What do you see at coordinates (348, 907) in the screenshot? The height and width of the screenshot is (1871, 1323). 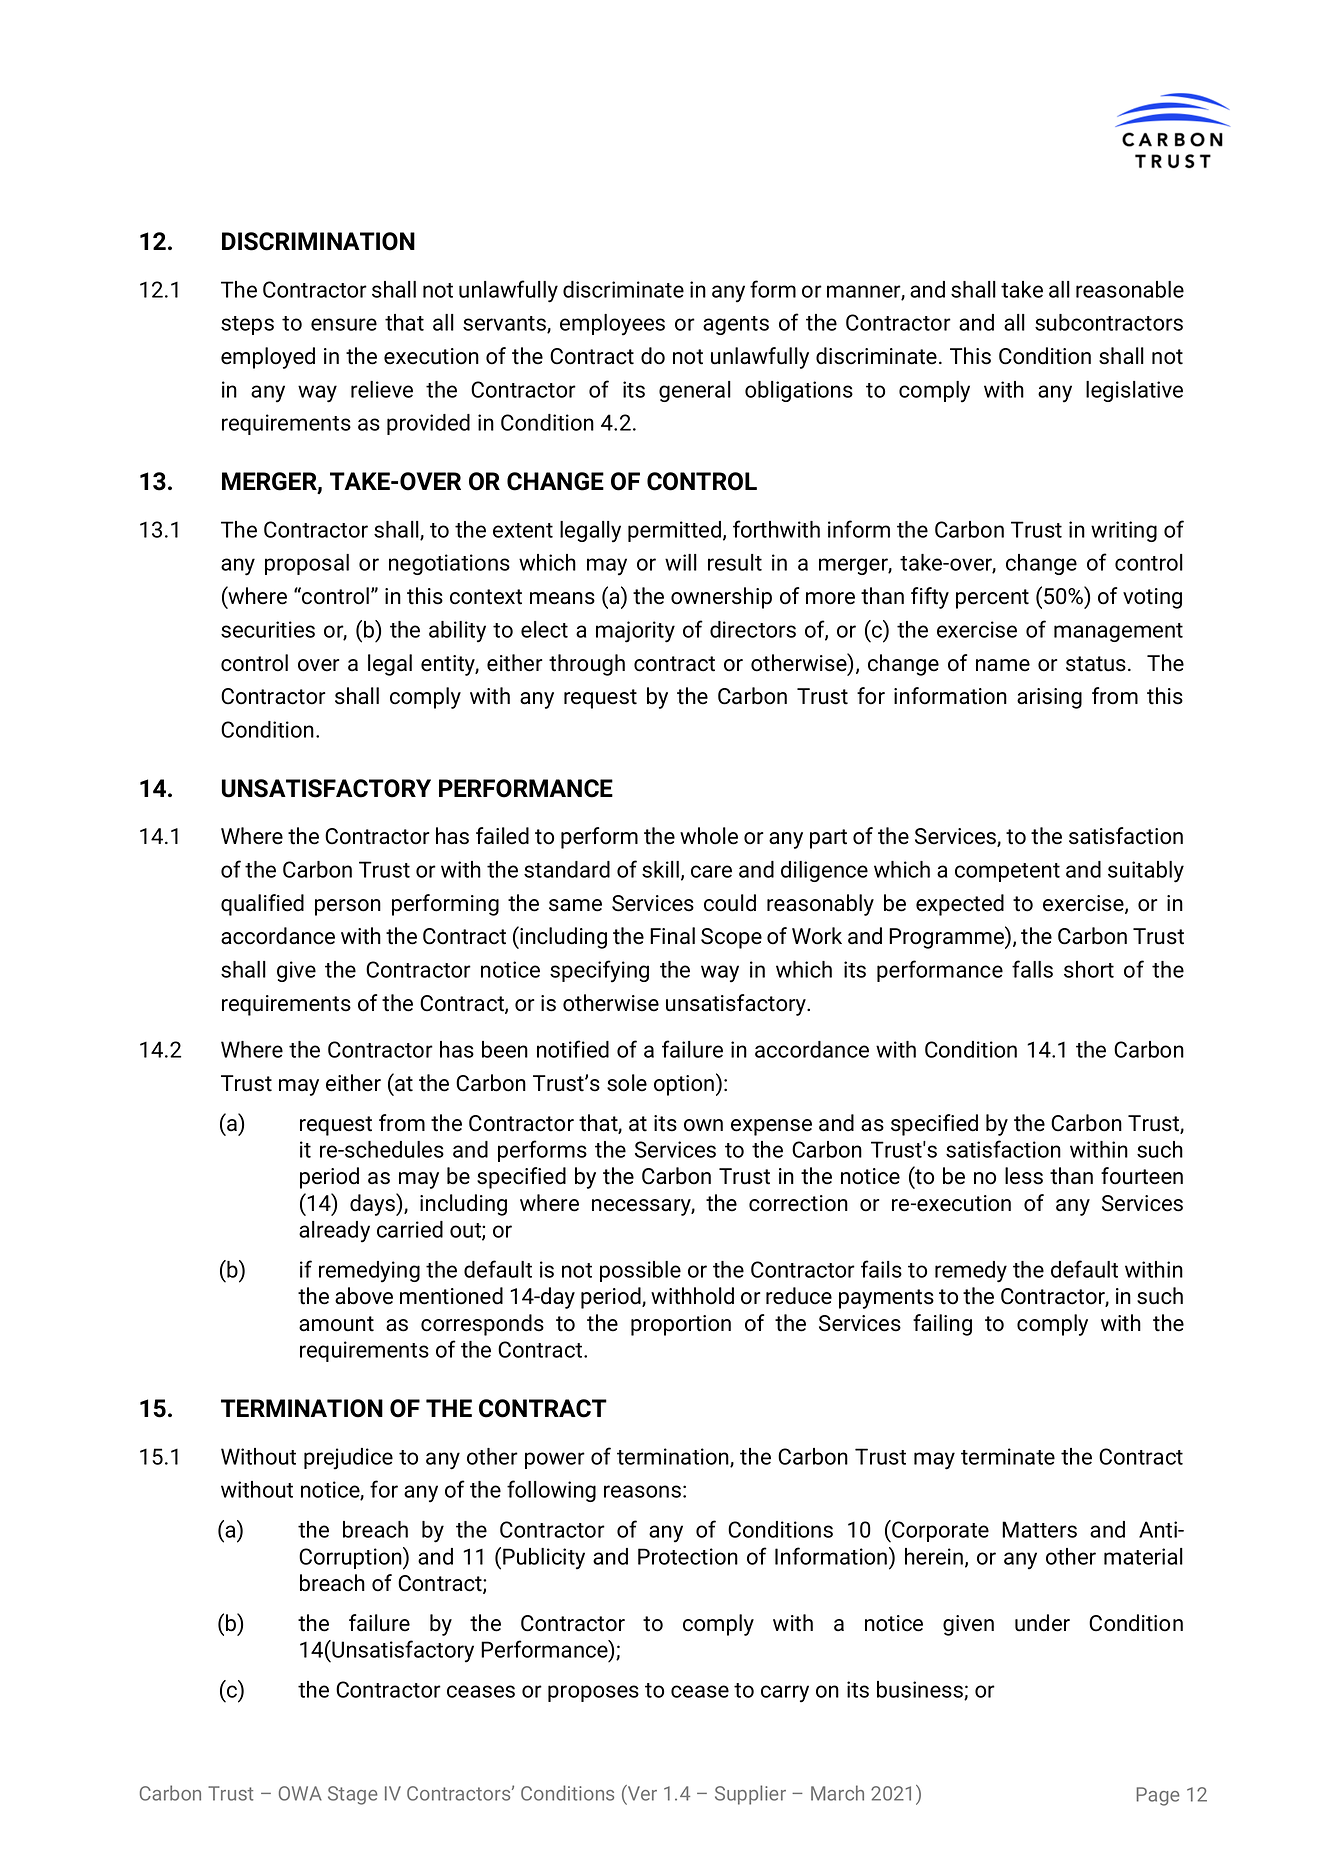 I see `person` at bounding box center [348, 907].
